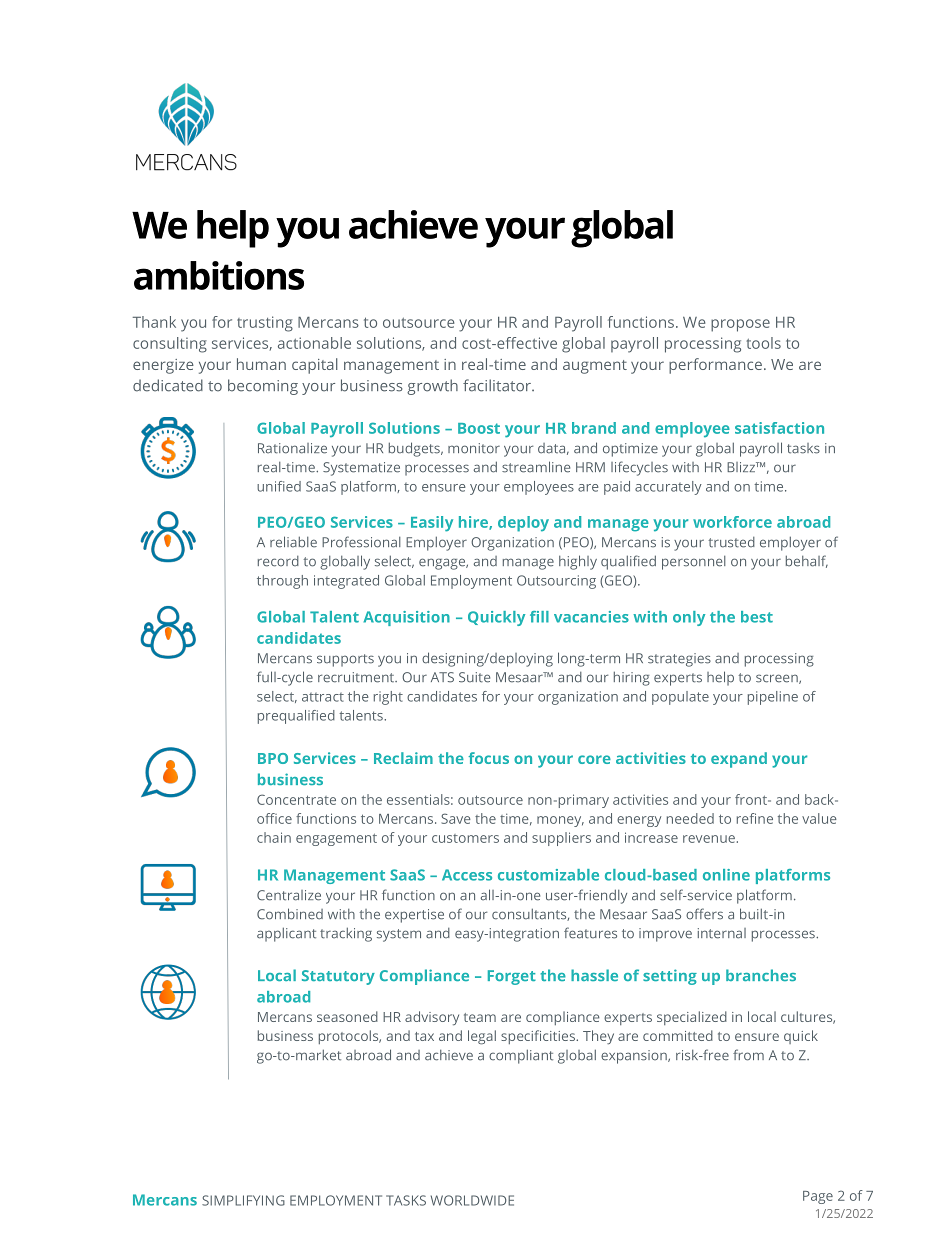  I want to click on propose, so click(740, 325).
